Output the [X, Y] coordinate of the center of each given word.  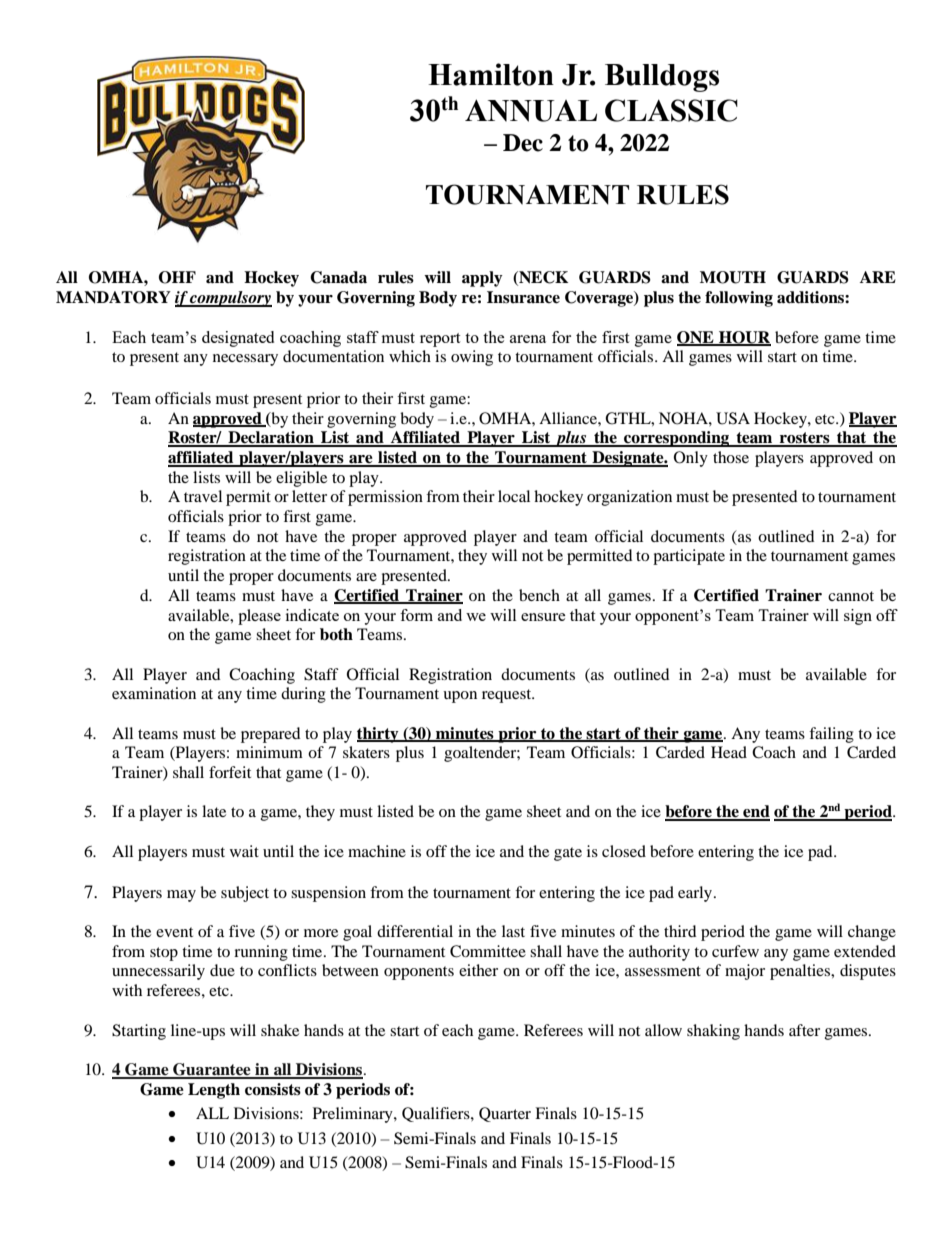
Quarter [505, 1114]
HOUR [744, 338]
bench [539, 595]
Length [214, 1091]
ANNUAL [531, 110]
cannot [851, 596]
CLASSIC [671, 110]
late [214, 811]
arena [528, 339]
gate [568, 854]
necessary [245, 360]
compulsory [230, 299]
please [259, 617]
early [696, 894]
